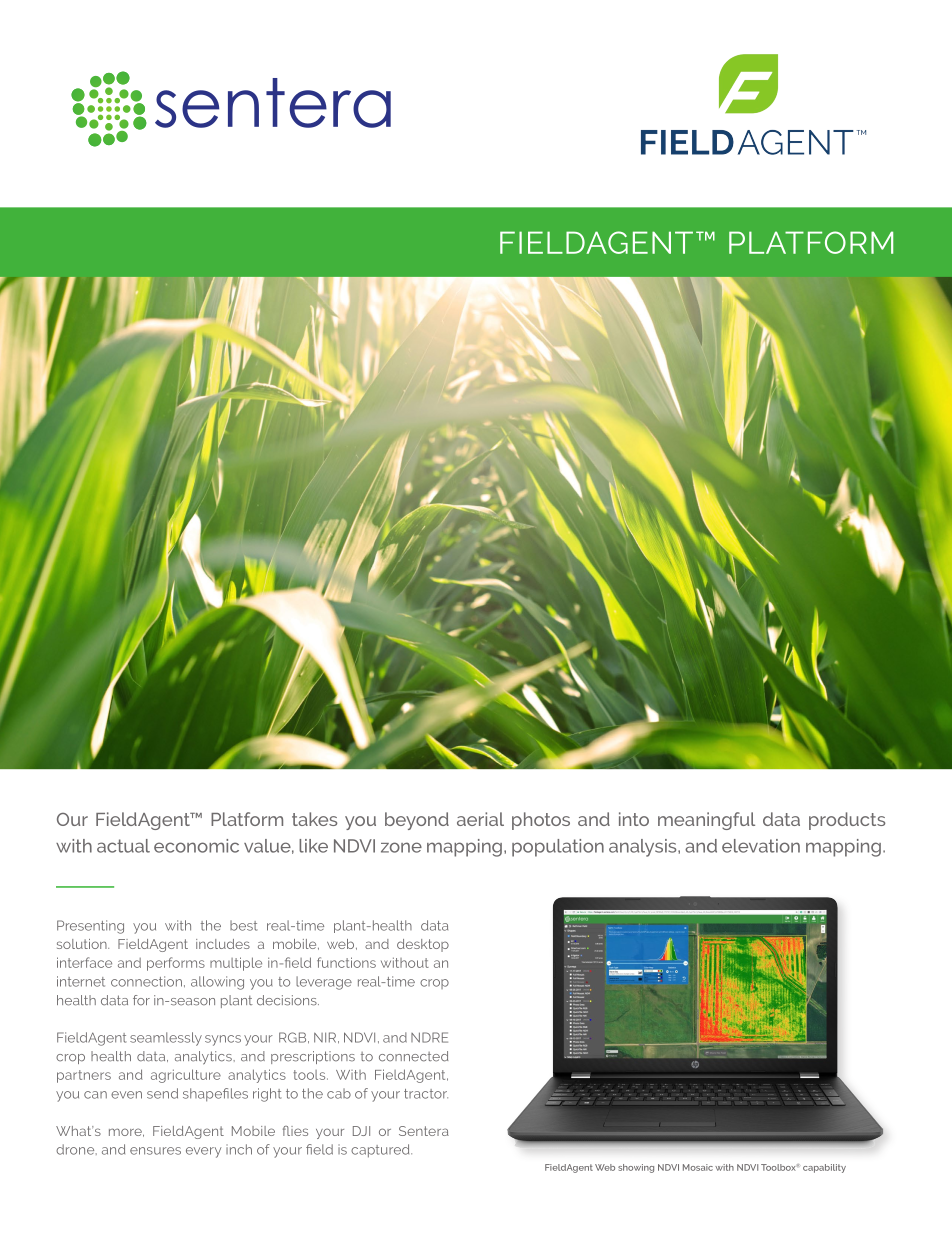  Describe the element at coordinates (155, 1151) in the screenshot. I see `ensures` at that location.
